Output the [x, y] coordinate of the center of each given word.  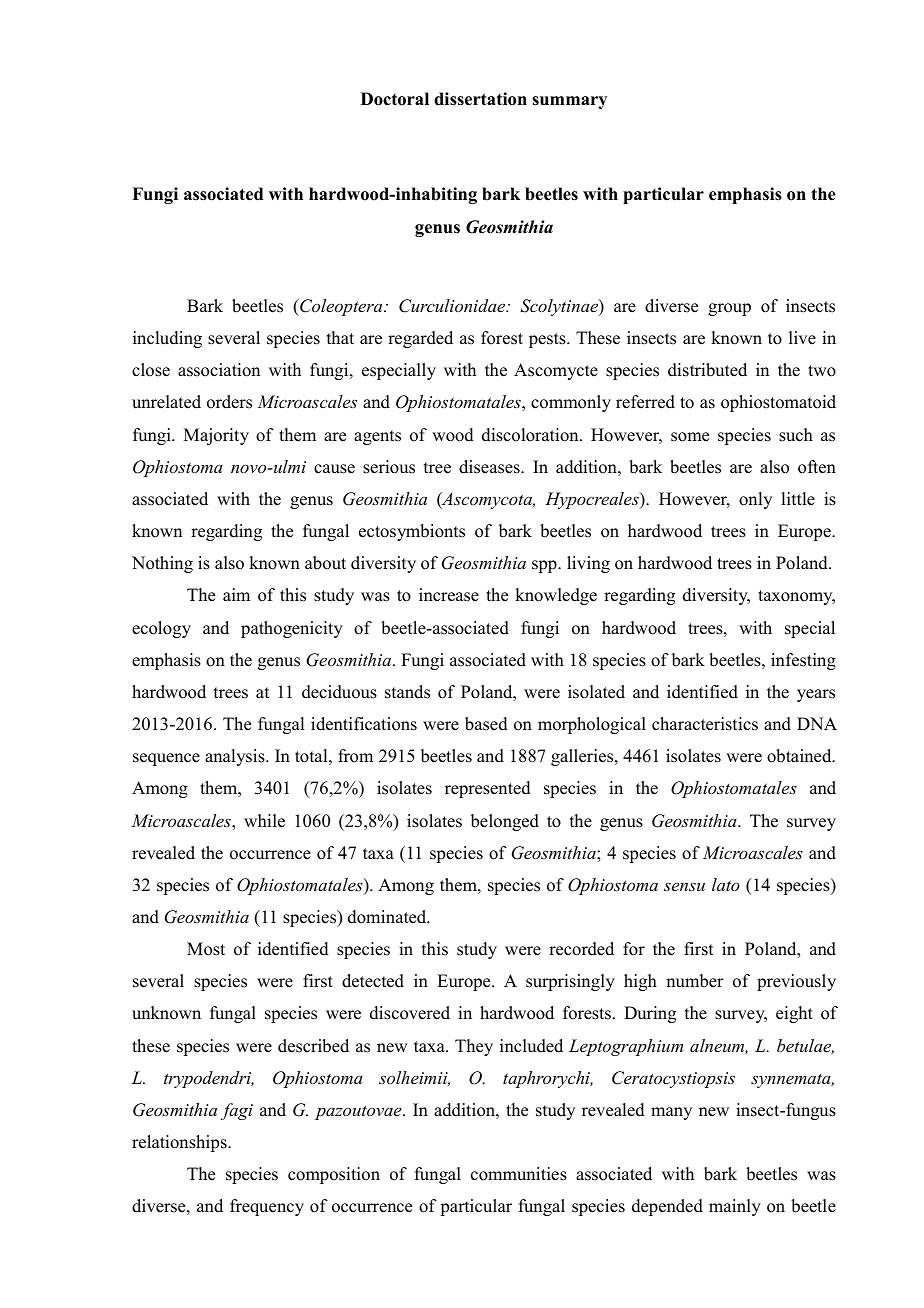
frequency [267, 1207]
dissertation [480, 99]
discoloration [531, 435]
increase [449, 595]
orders [229, 402]
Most [206, 949]
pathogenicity [292, 629]
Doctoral [395, 99]
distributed [707, 370]
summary [569, 102]
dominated [388, 917]
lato [726, 884]
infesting [803, 661]
